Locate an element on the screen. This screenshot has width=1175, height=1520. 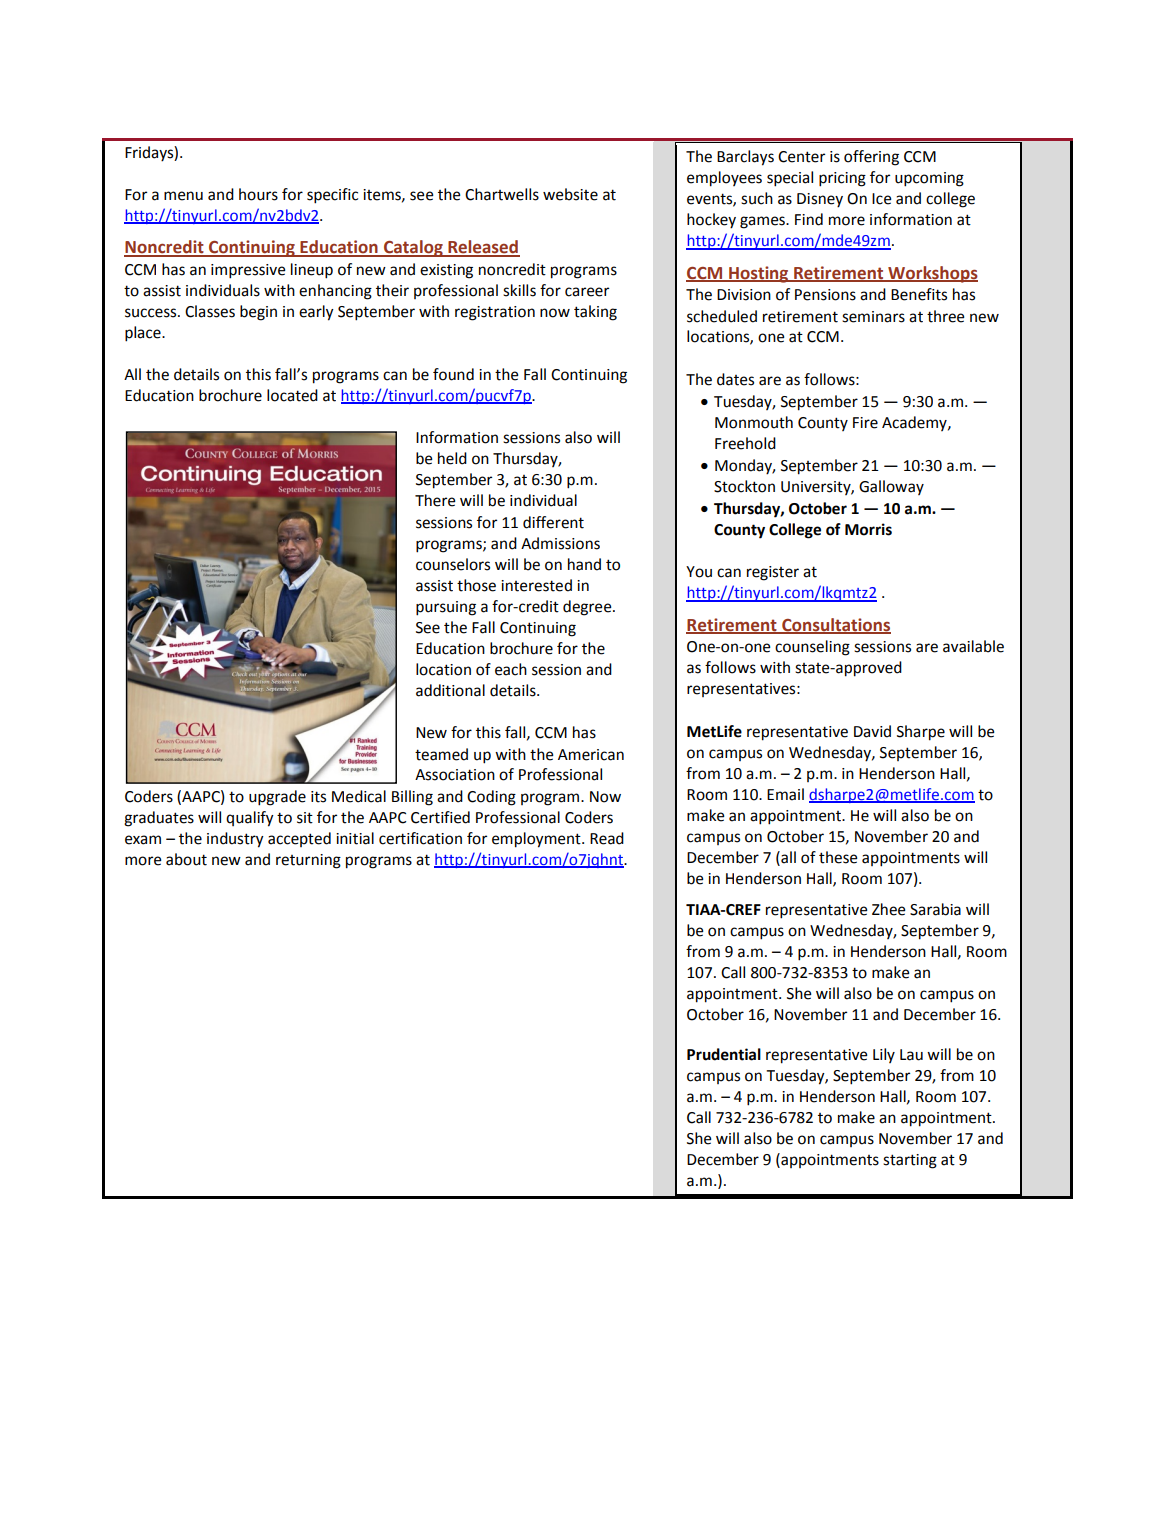
Ice is located at coordinates (882, 199).
